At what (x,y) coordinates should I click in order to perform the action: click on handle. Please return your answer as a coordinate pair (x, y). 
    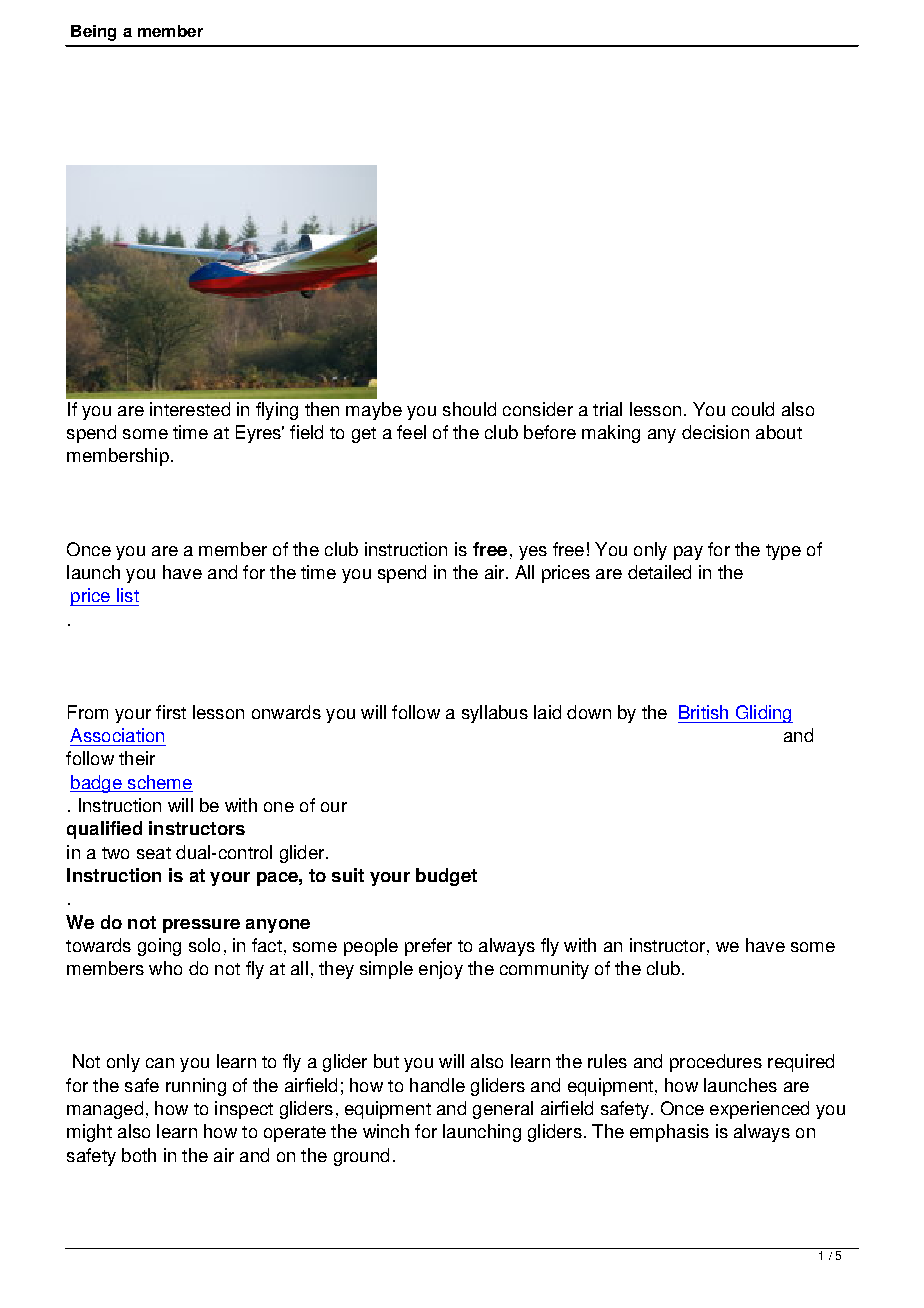
    Looking at the image, I should click on (437, 1085).
